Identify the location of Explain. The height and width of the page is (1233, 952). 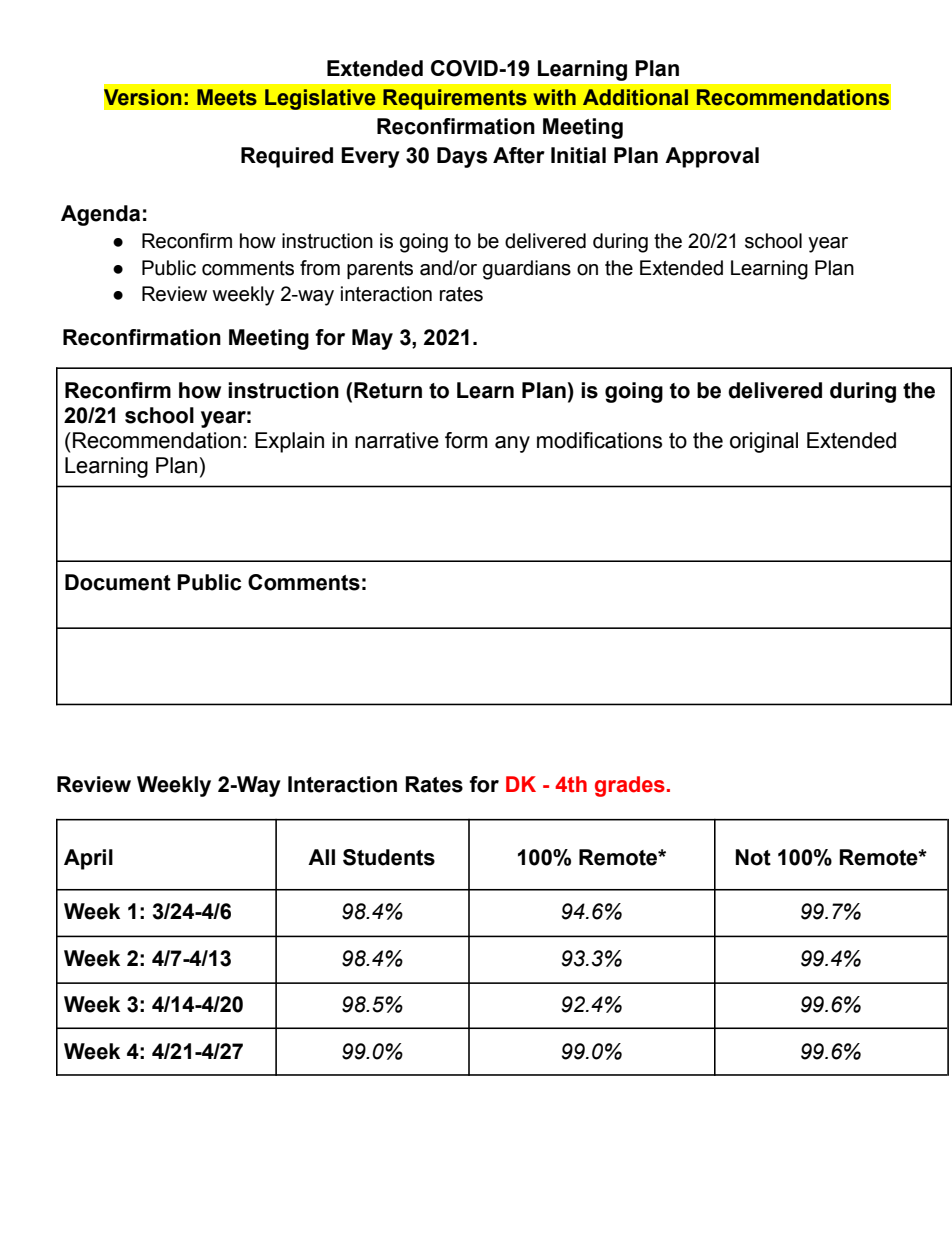
(289, 442).
